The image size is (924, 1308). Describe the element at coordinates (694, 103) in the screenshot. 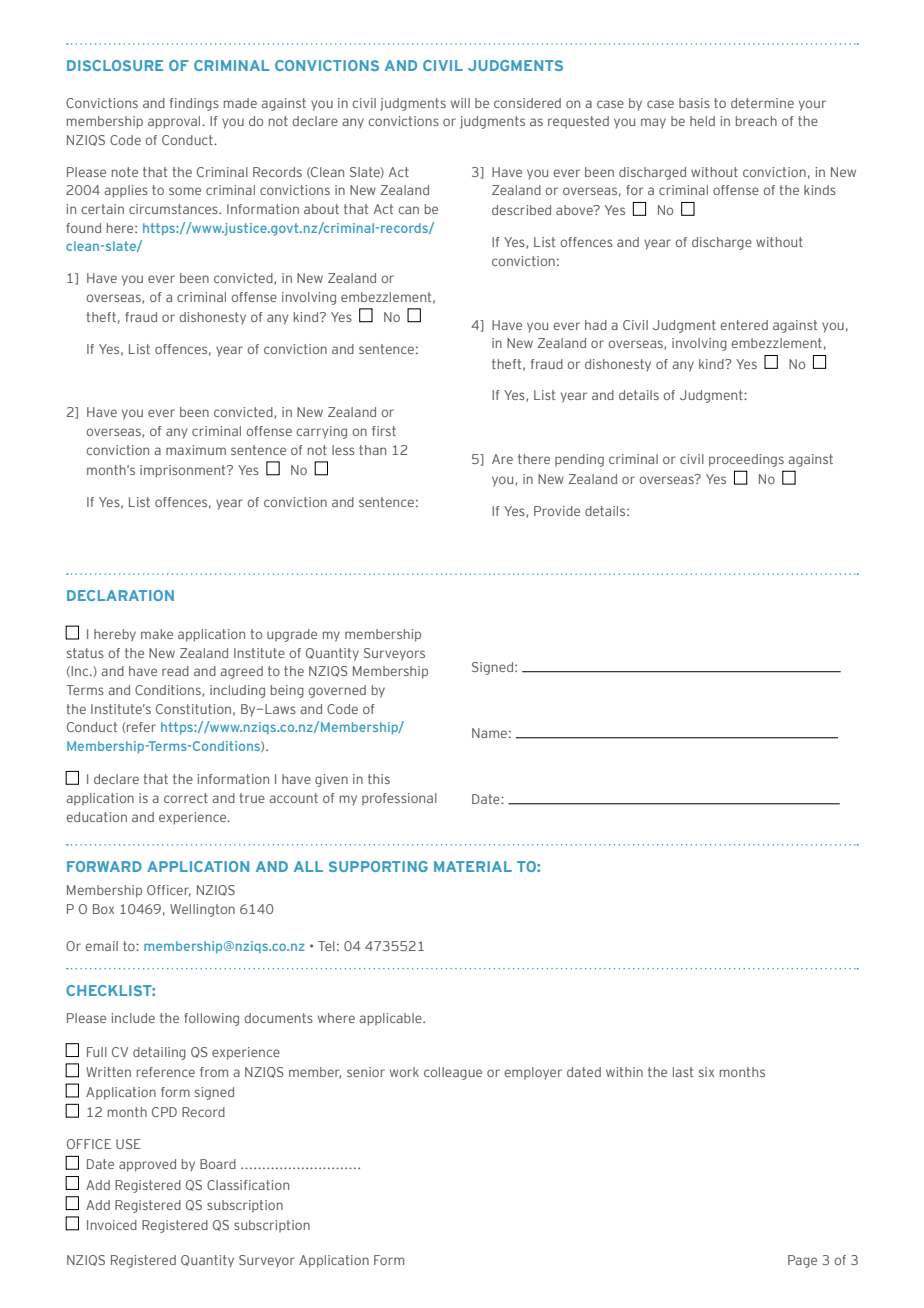

I see `basis` at that location.
